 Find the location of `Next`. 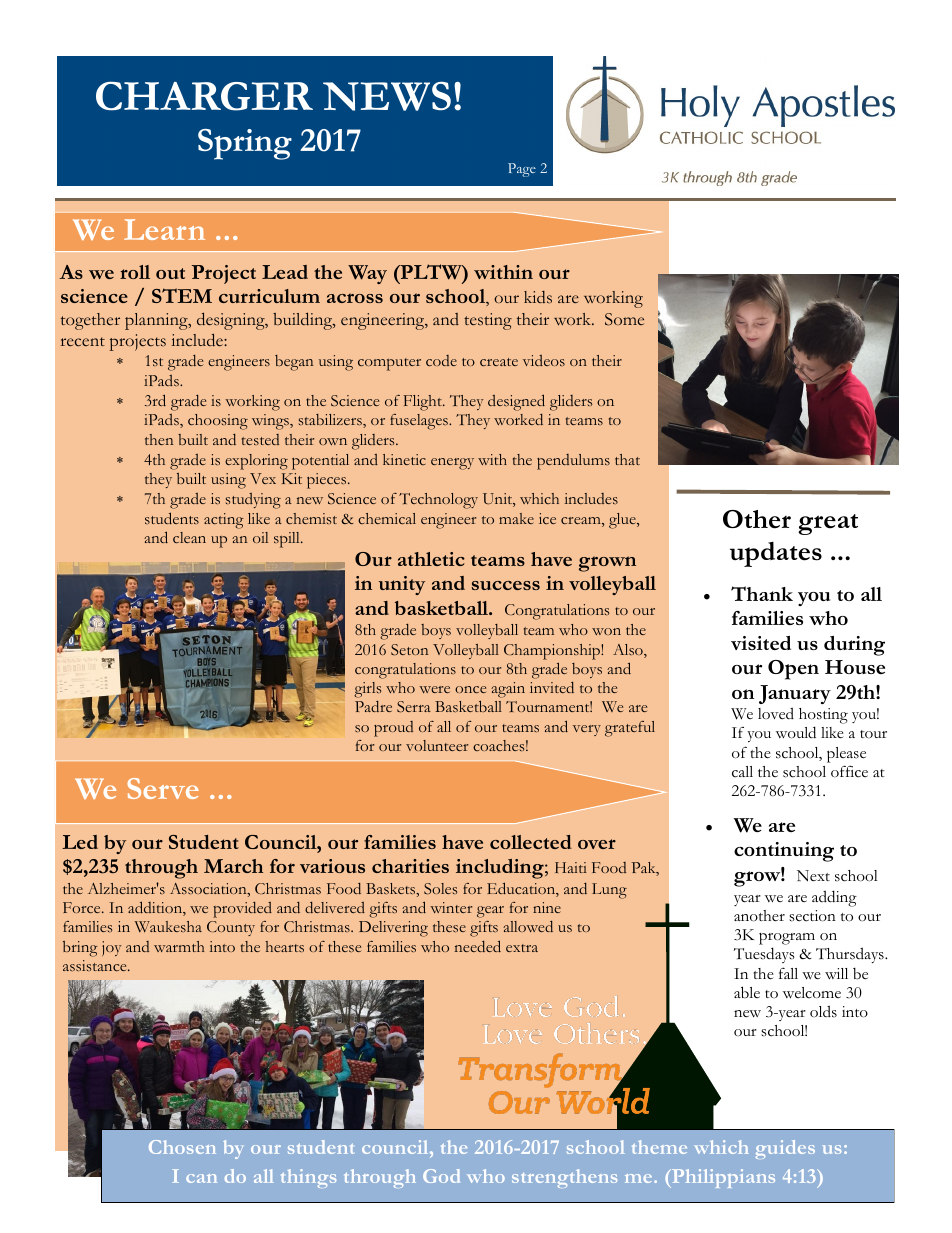

Next is located at coordinates (813, 876).
